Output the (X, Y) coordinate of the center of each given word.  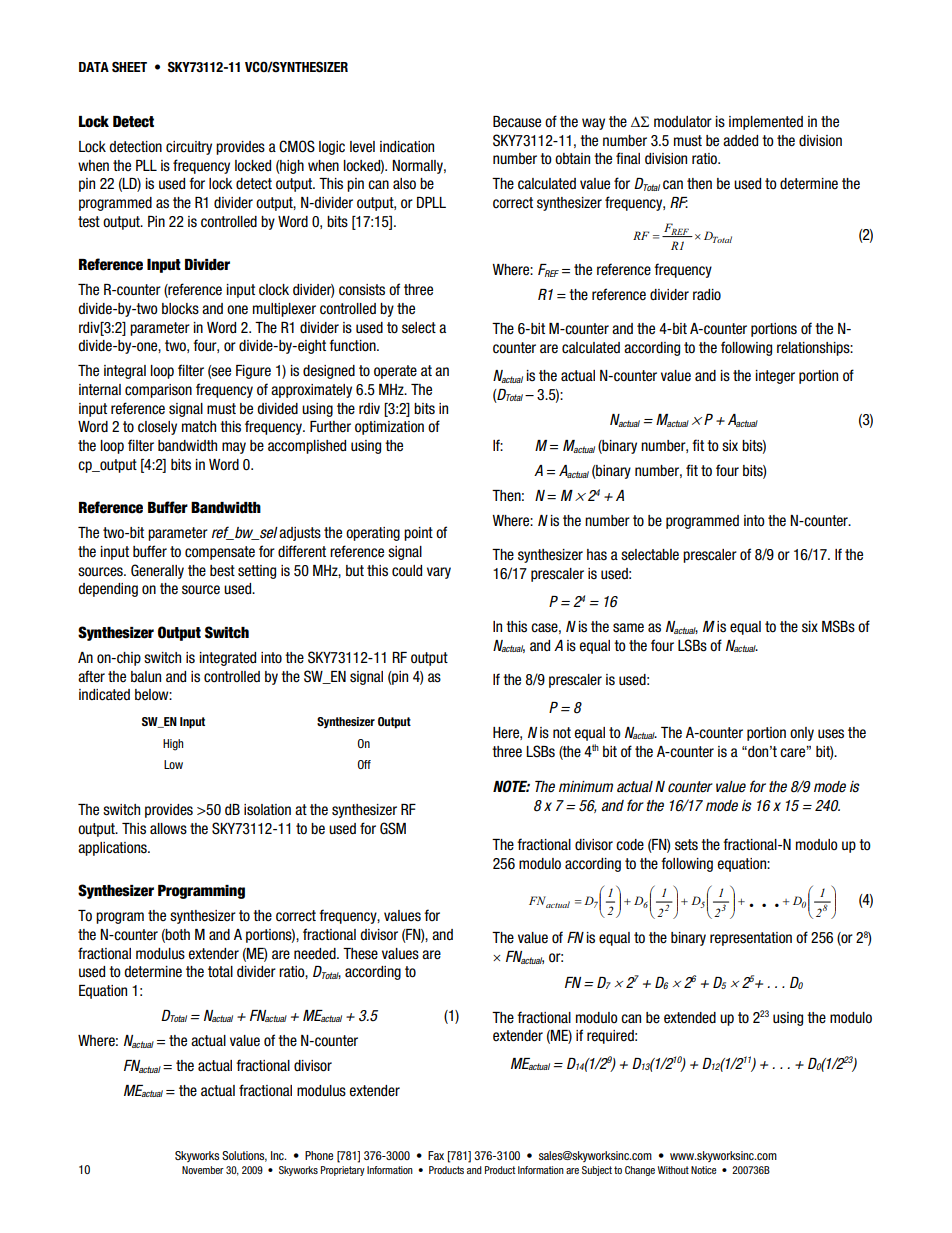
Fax (436, 1155)
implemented (766, 123)
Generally (157, 571)
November (203, 1170)
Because (517, 122)
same (628, 628)
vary (439, 573)
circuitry (189, 148)
